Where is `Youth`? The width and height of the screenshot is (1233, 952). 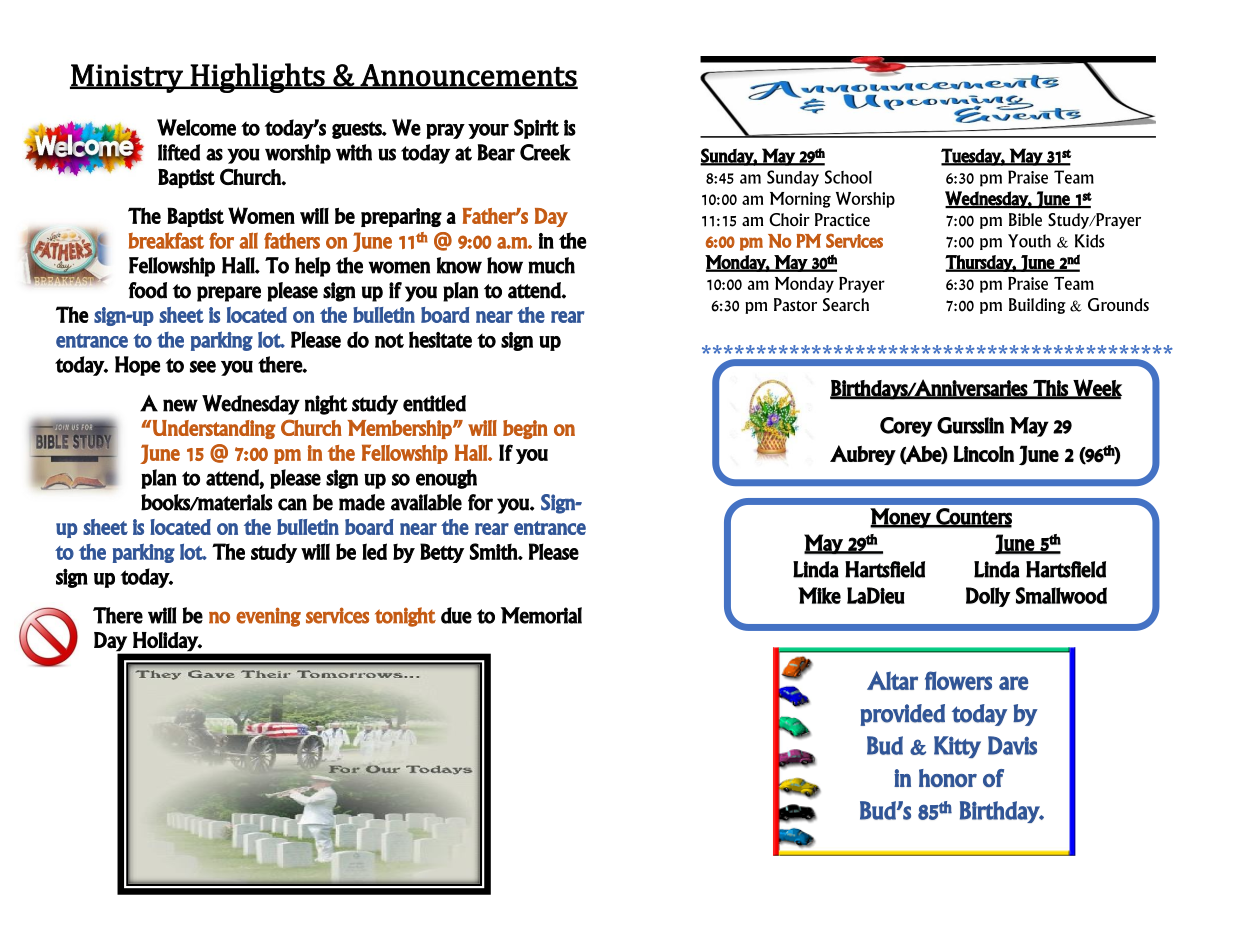
Youth is located at coordinates (1029, 241).
